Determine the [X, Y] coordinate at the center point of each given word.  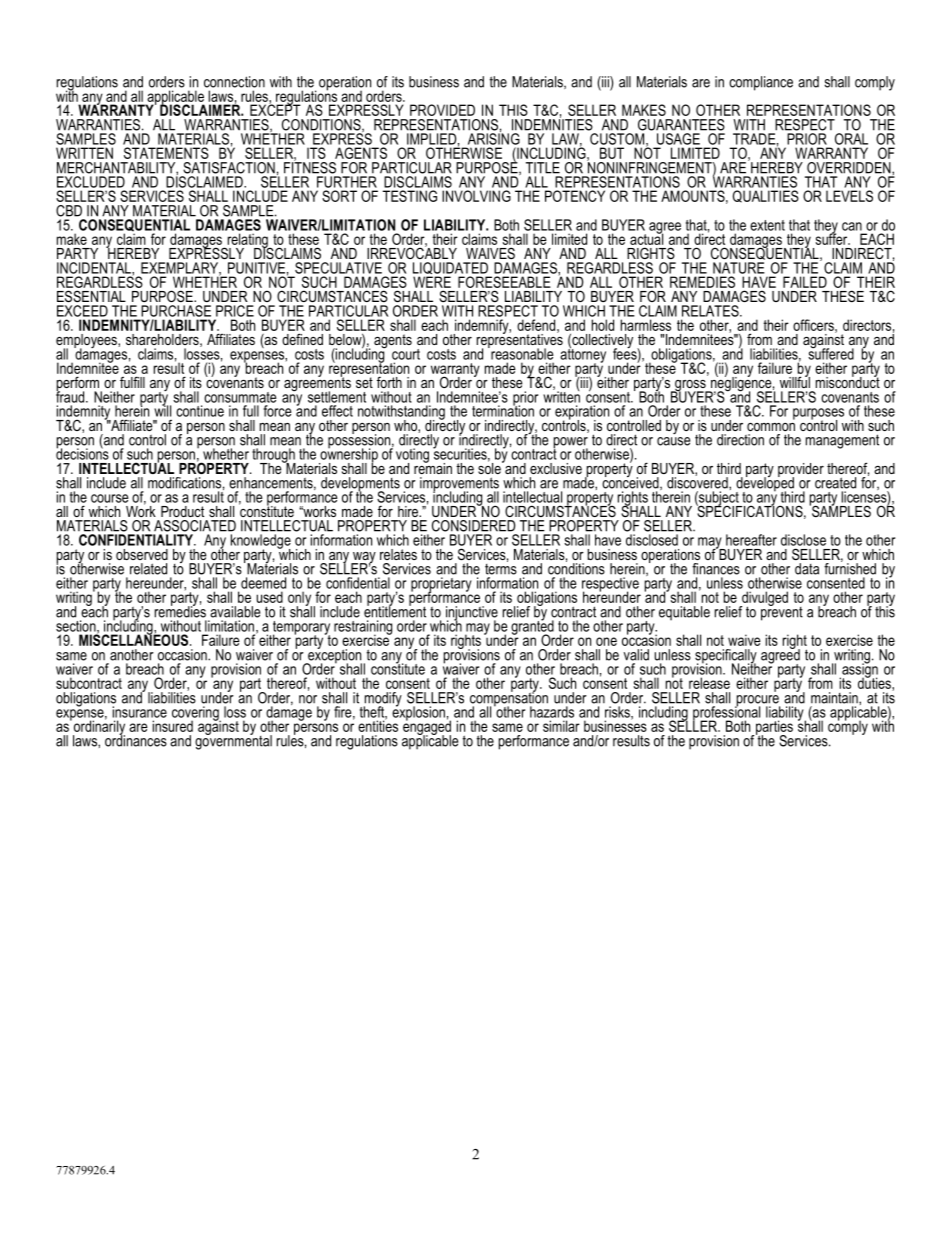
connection [234, 82]
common [771, 427]
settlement [337, 397]
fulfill [132, 382]
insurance [140, 712]
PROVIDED [442, 110]
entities [378, 725]
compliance [761, 83]
